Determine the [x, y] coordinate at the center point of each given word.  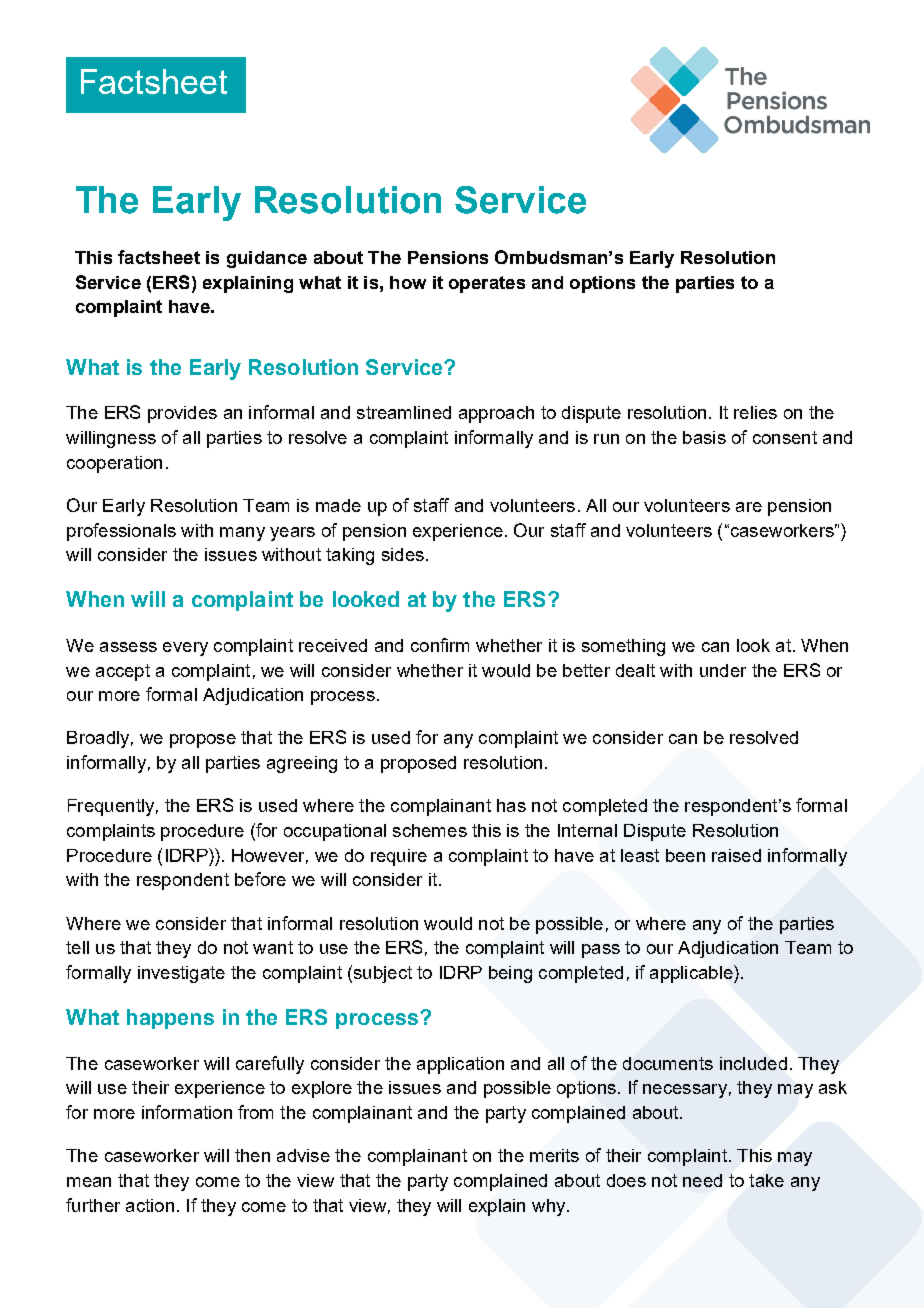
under [723, 670]
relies [755, 412]
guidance [267, 259]
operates [487, 284]
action [150, 1205]
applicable [692, 974]
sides [403, 554]
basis [704, 437]
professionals [121, 532]
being [510, 974]
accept [123, 672]
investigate [181, 974]
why [550, 1207]
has [511, 805]
